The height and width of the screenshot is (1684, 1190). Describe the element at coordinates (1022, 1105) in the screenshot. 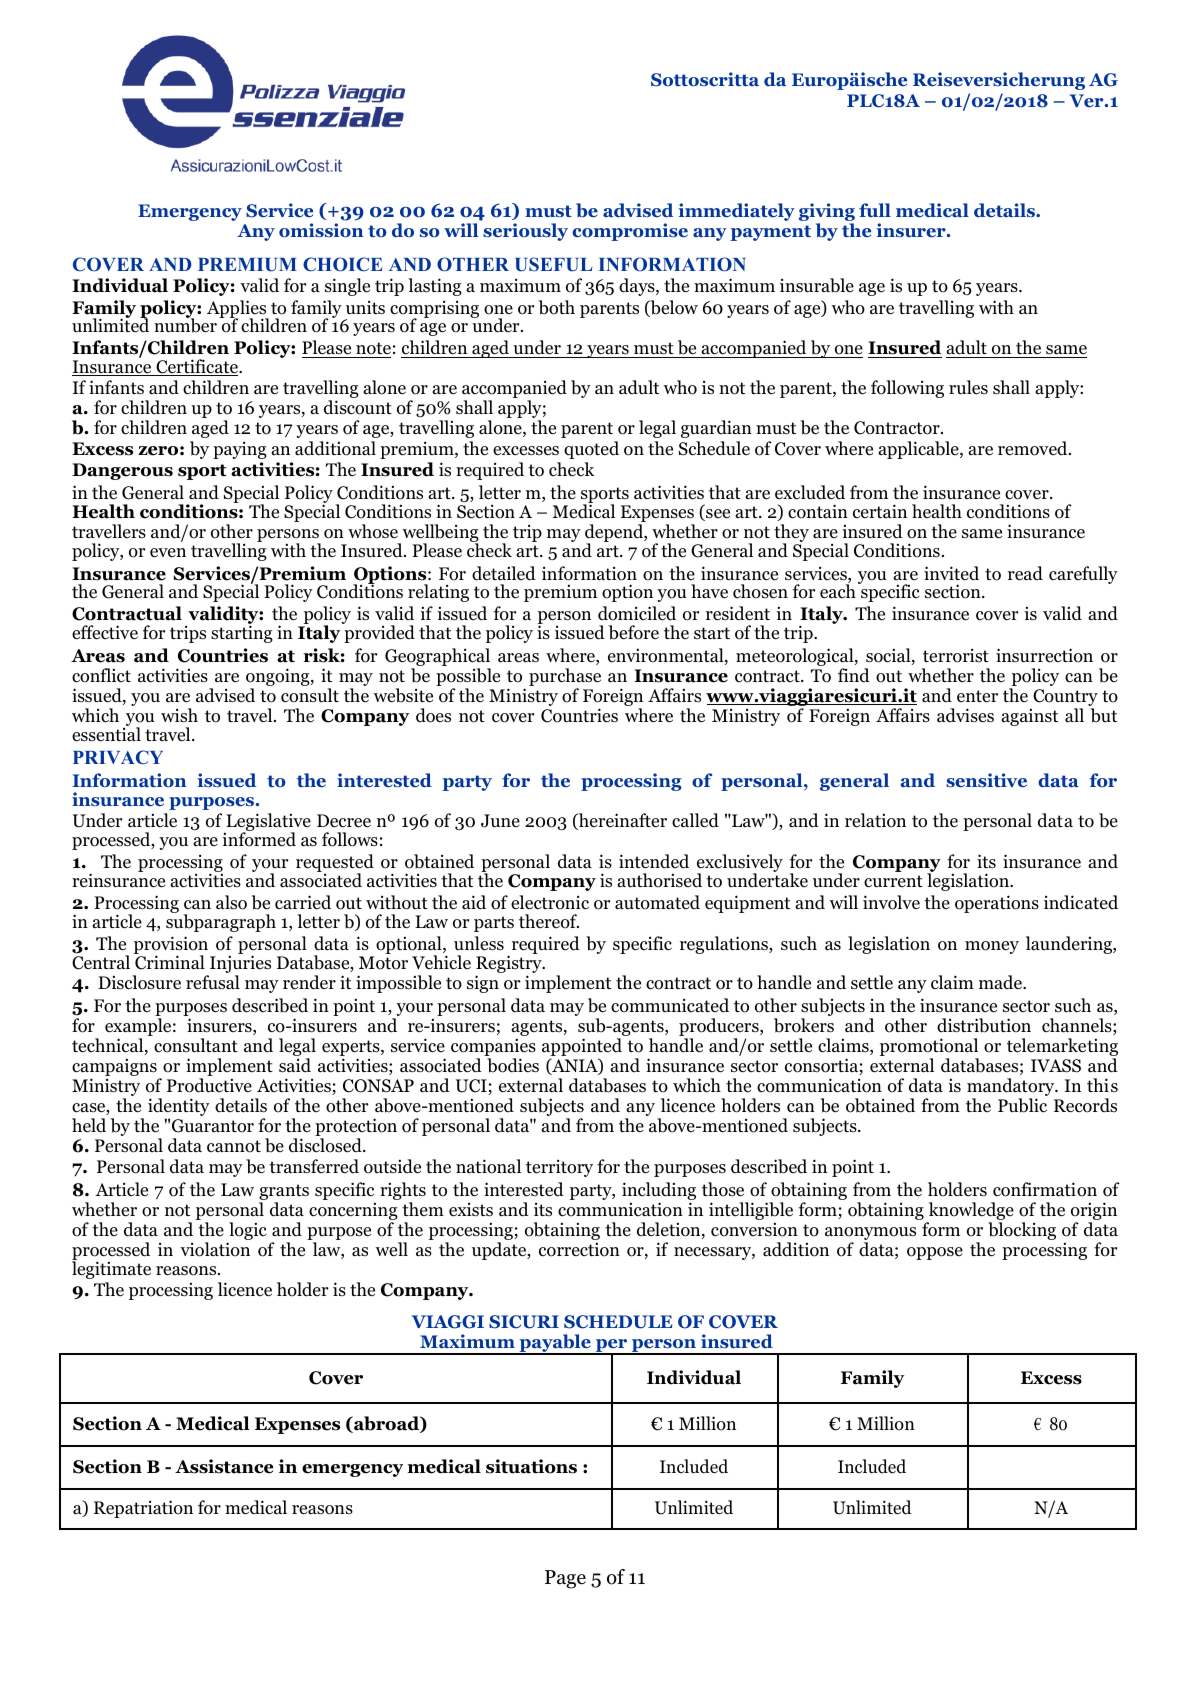

I see `Public` at that location.
